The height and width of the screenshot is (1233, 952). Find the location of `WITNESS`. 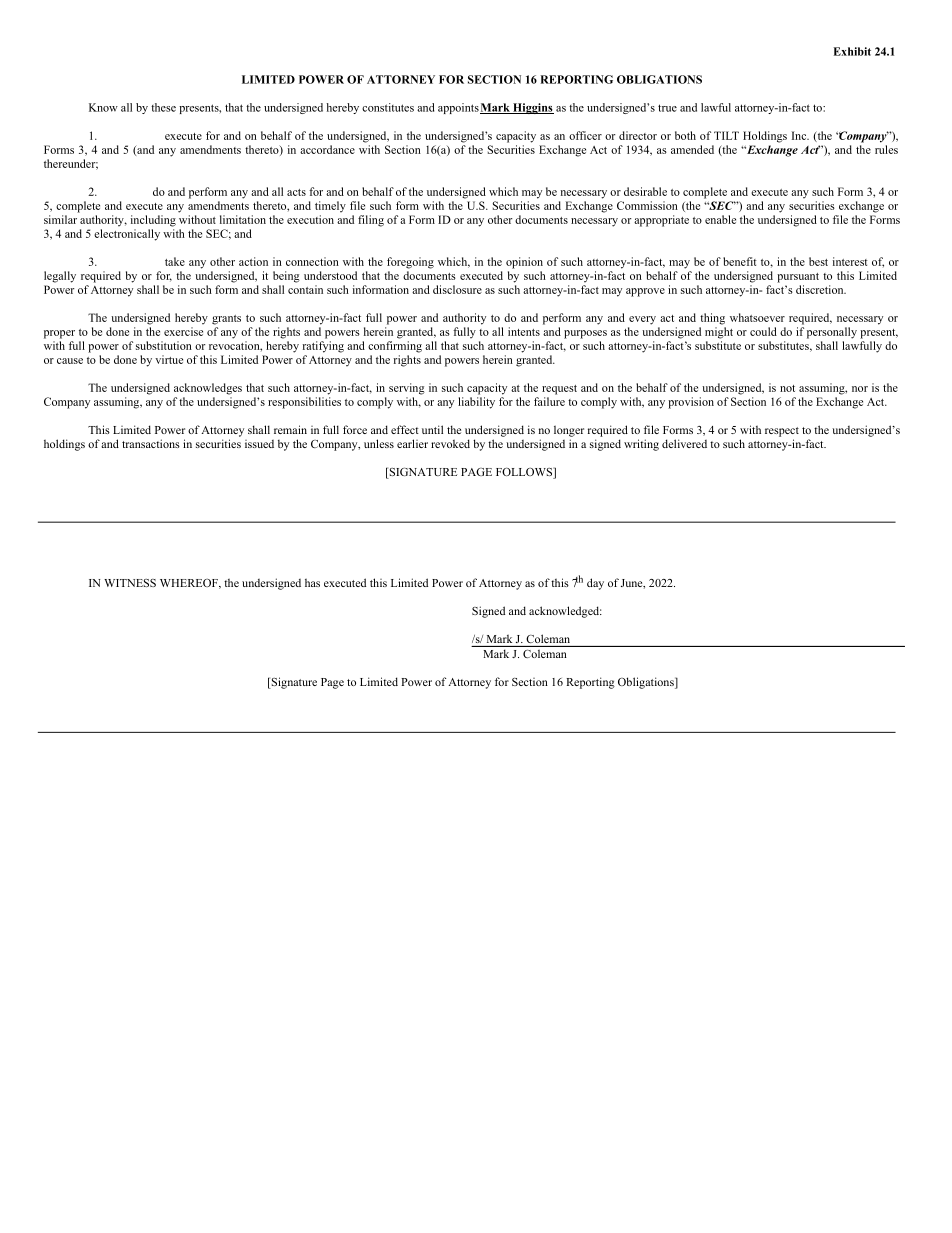

WITNESS is located at coordinates (130, 583).
